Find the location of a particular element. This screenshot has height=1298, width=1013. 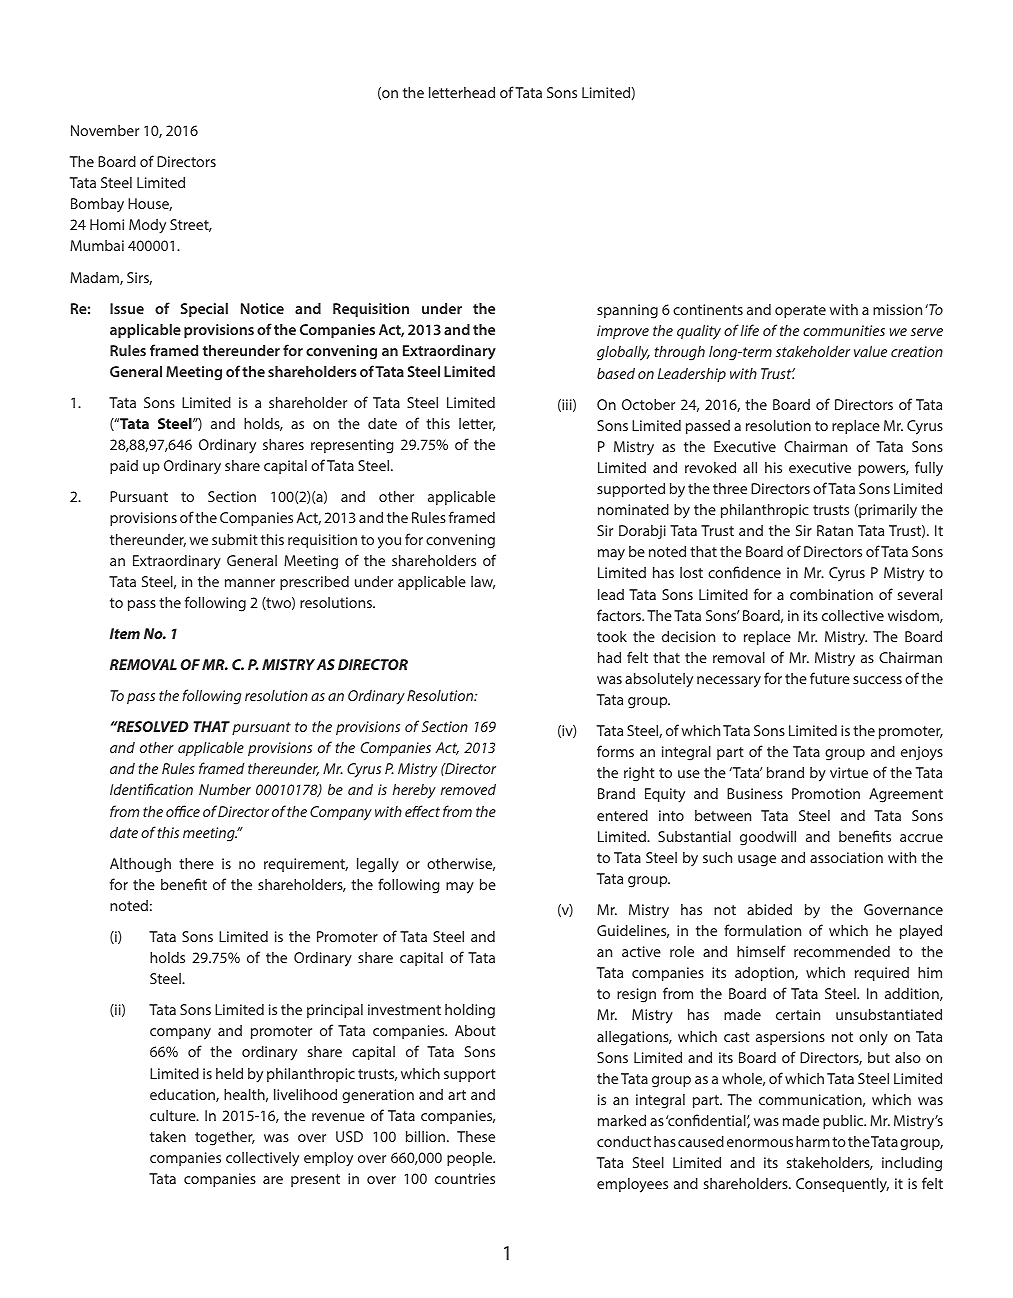

paid is located at coordinates (124, 467).
